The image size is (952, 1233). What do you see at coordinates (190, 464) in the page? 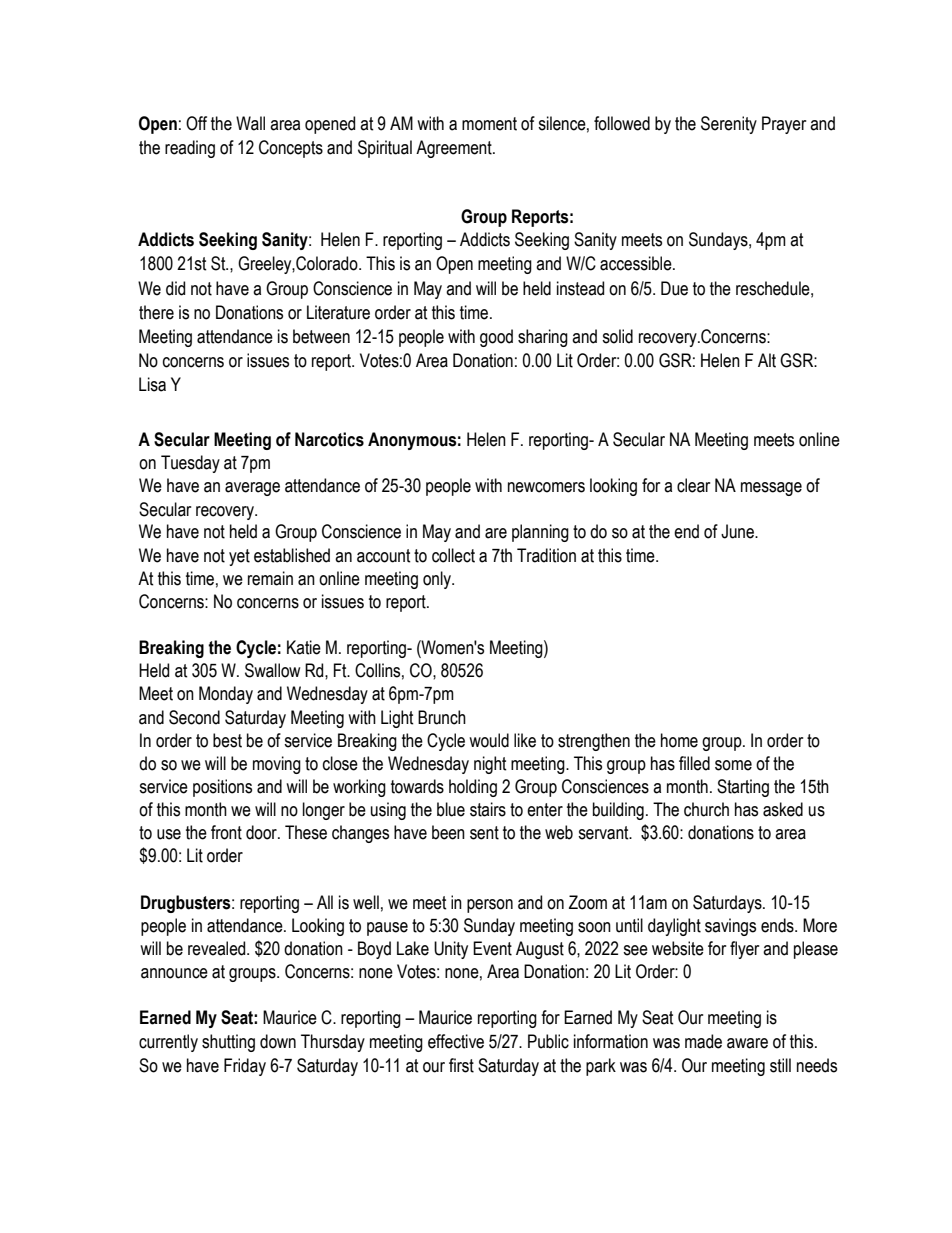
I see `Tuesday` at bounding box center [190, 464].
